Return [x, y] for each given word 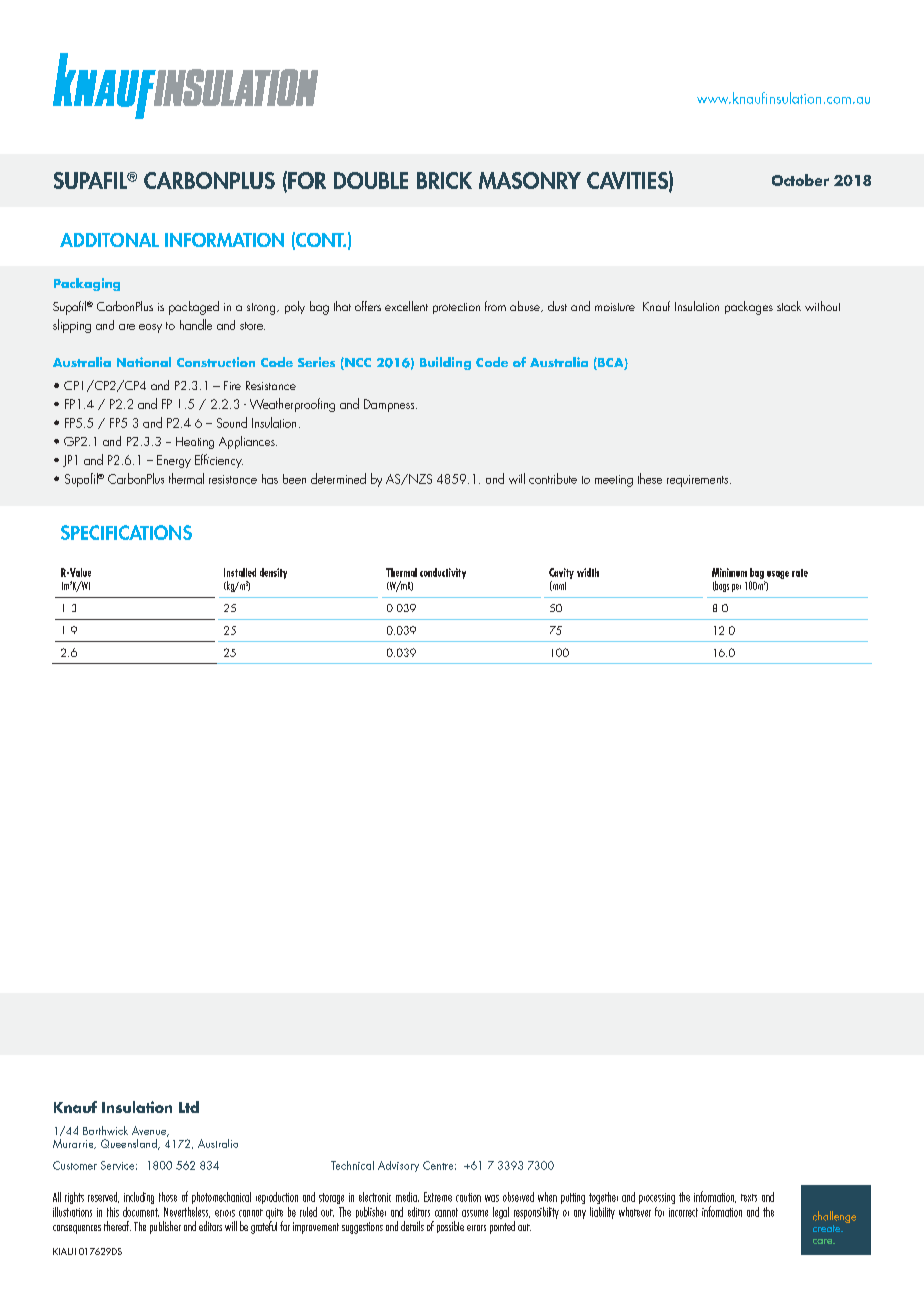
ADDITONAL [109, 240]
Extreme [438, 1197]
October [800, 180]
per [736, 588]
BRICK [444, 180]
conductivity [443, 573]
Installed [240, 572]
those [168, 1197]
